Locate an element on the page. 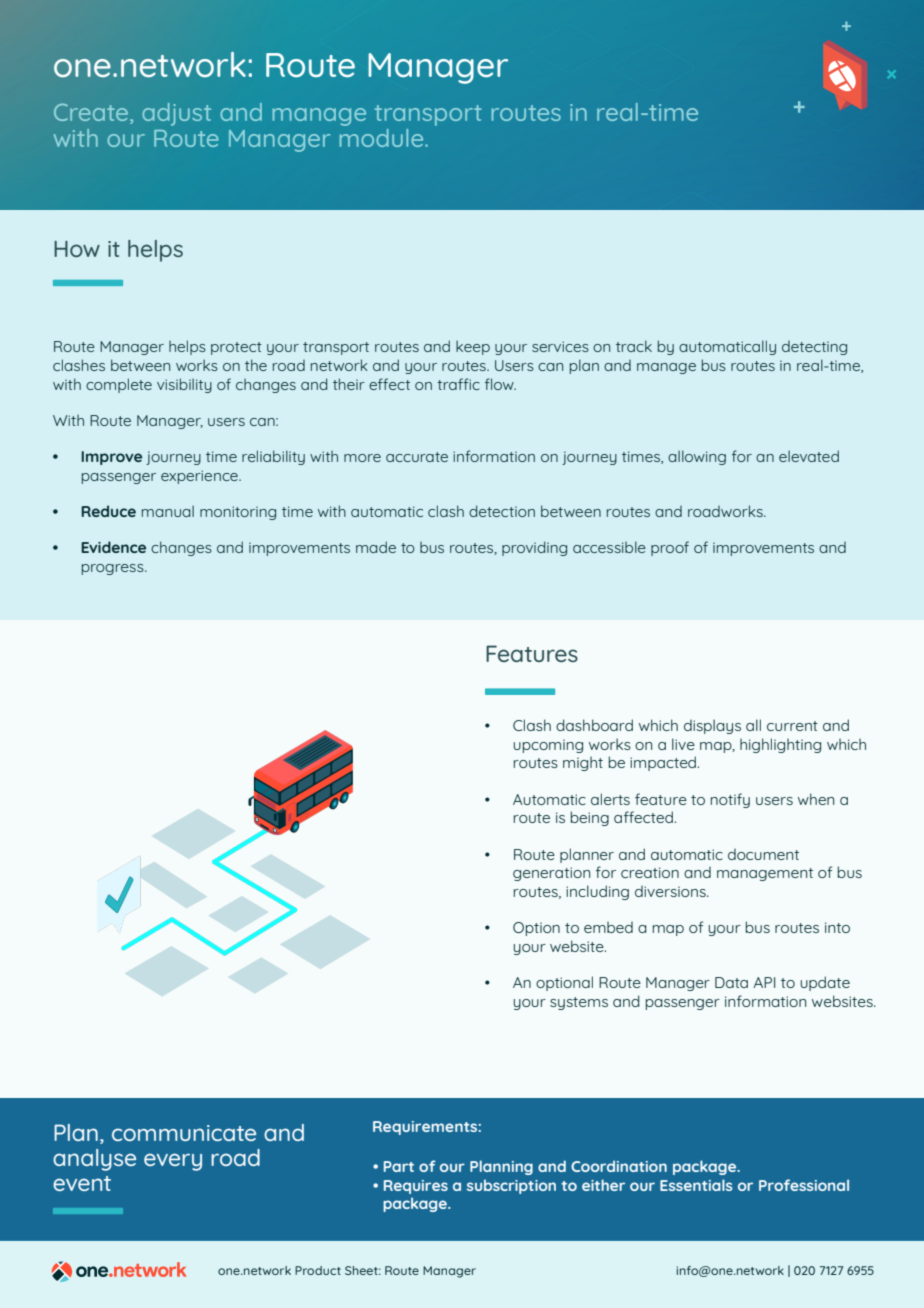 The image size is (924, 1308). upcoming is located at coordinates (548, 746).
